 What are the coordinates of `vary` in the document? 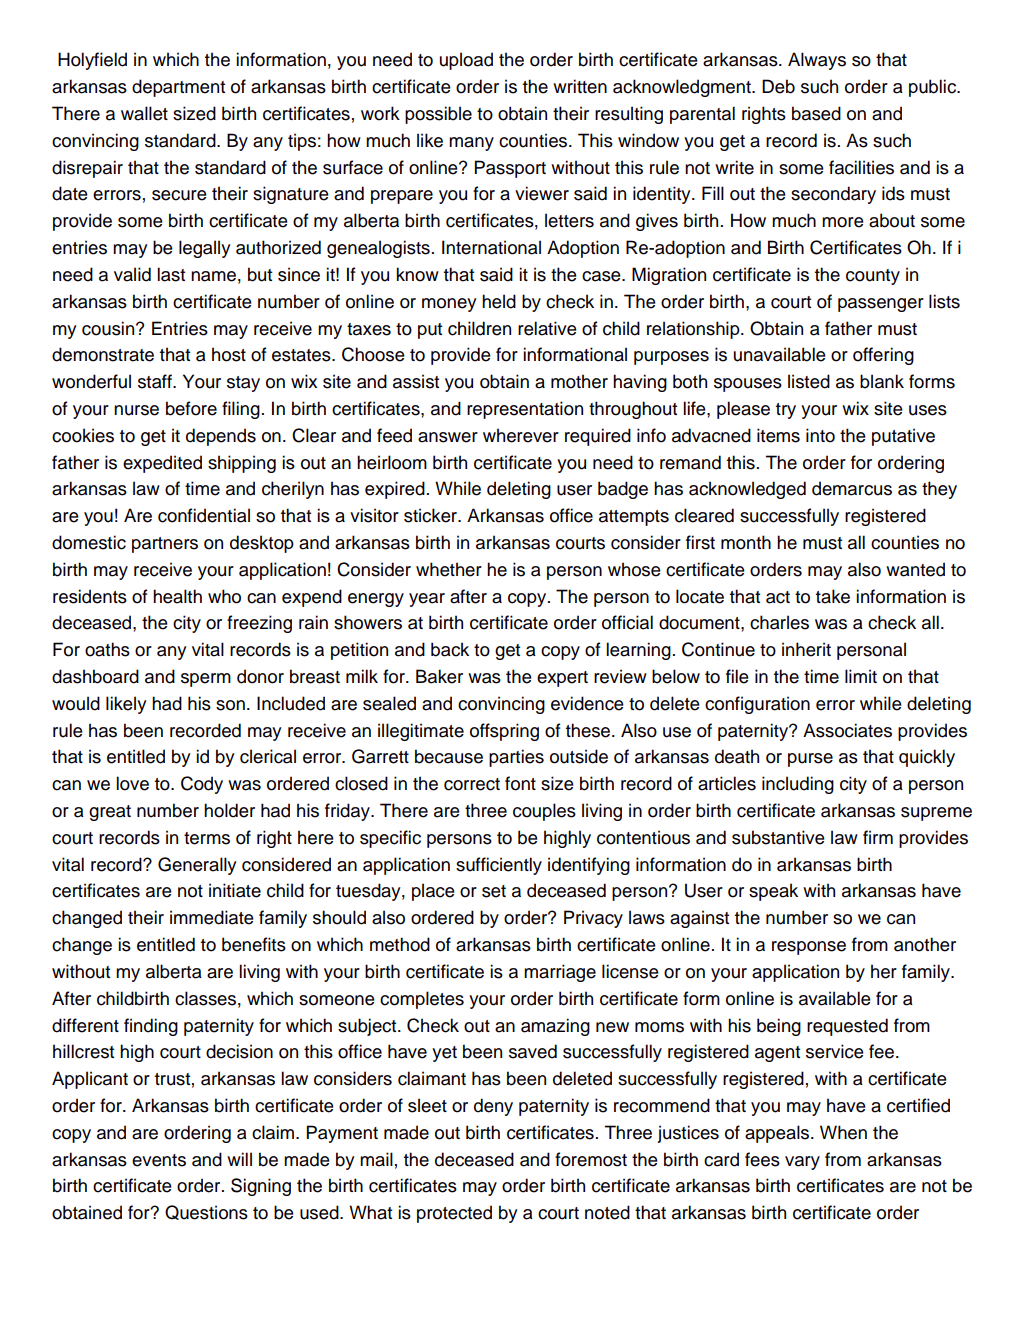 It's located at (802, 1163).
